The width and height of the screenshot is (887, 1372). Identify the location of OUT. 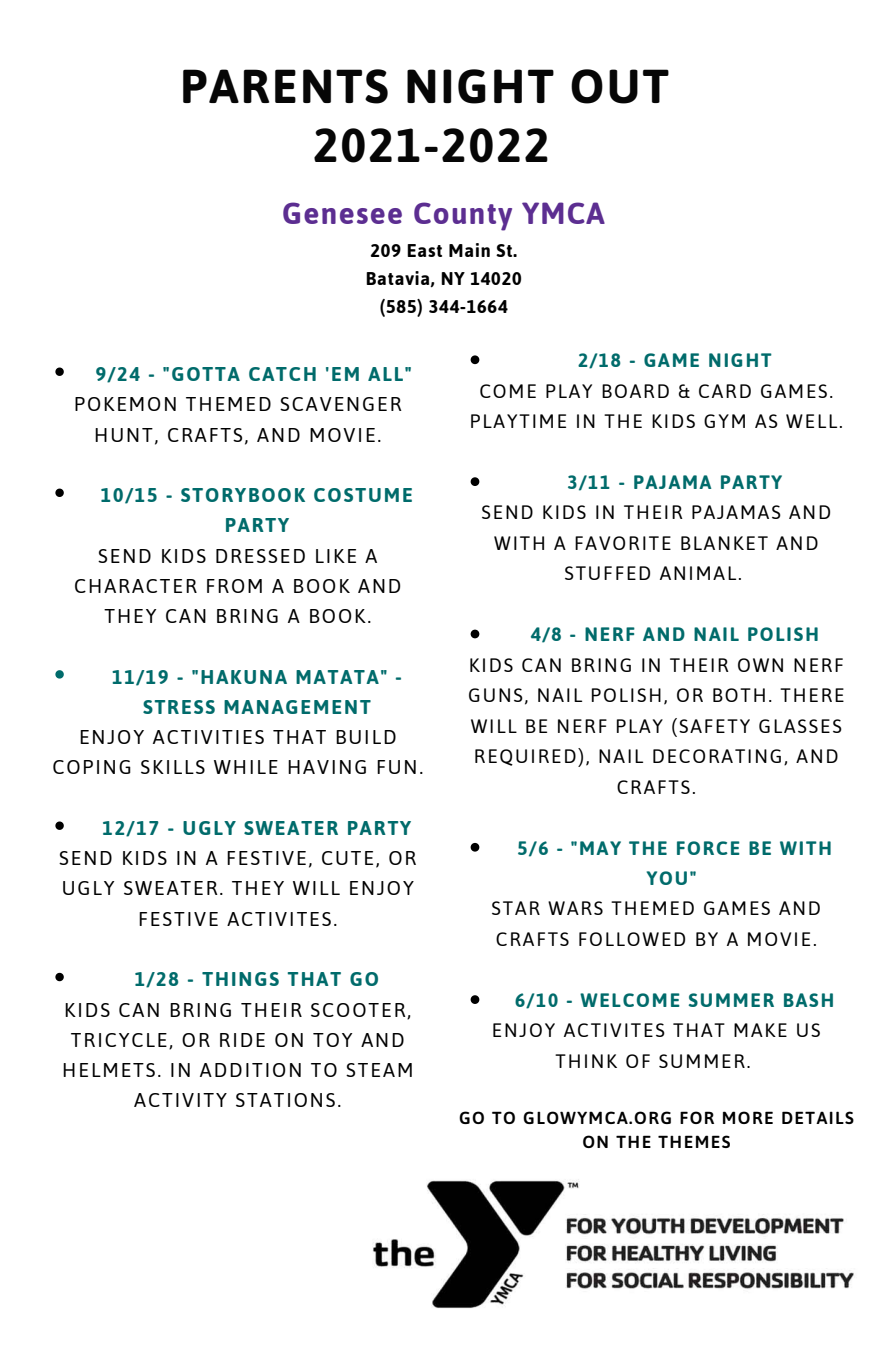
(620, 86).
